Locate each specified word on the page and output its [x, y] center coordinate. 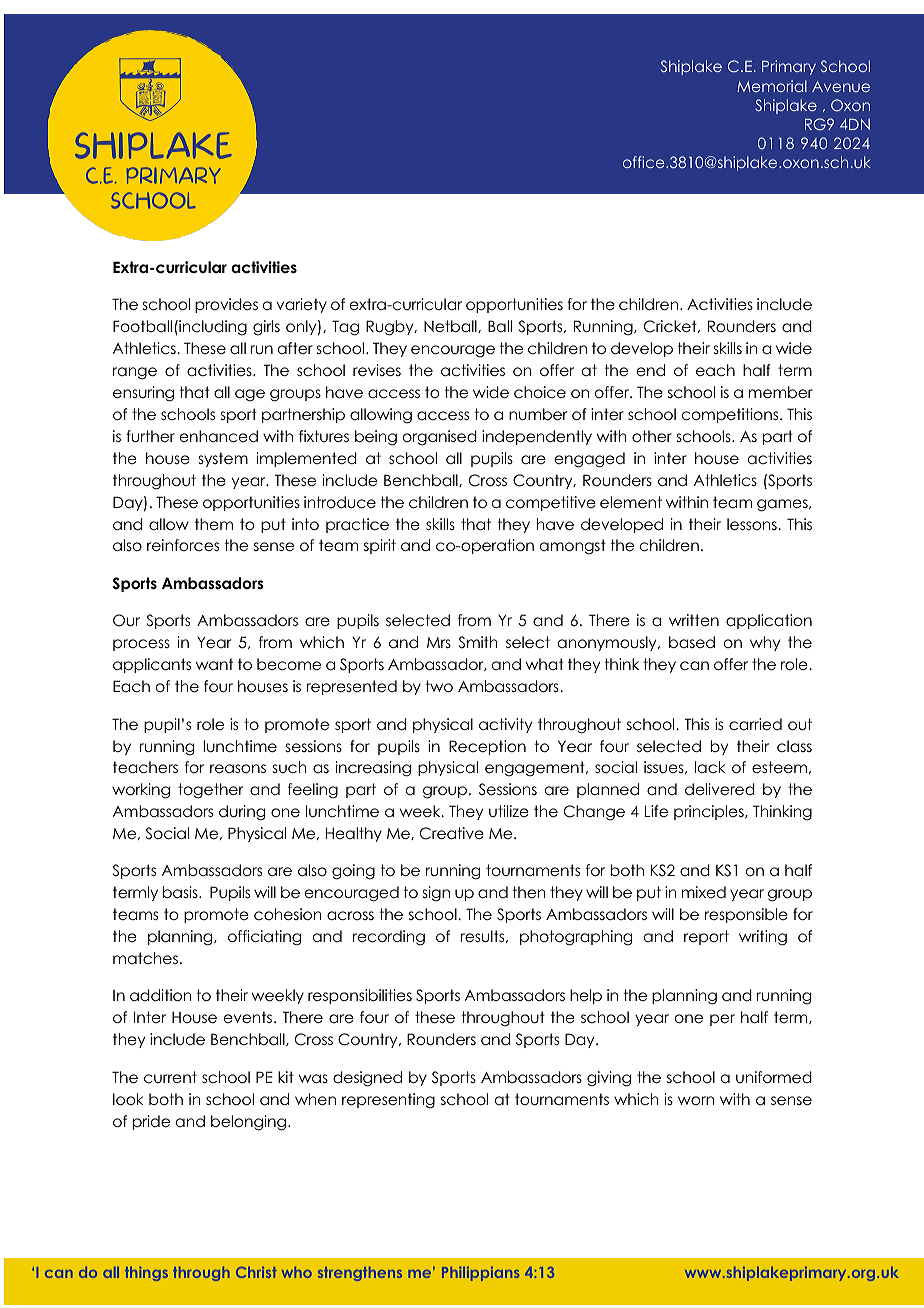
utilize [509, 811]
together [210, 791]
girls [266, 328]
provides [226, 305]
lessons [753, 524]
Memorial [772, 86]
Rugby [391, 328]
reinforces [183, 545]
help [586, 996]
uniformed [774, 1077]
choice [540, 392]
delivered [720, 789]
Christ [256, 1272]
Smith [478, 642]
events [249, 1017]
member [781, 392]
